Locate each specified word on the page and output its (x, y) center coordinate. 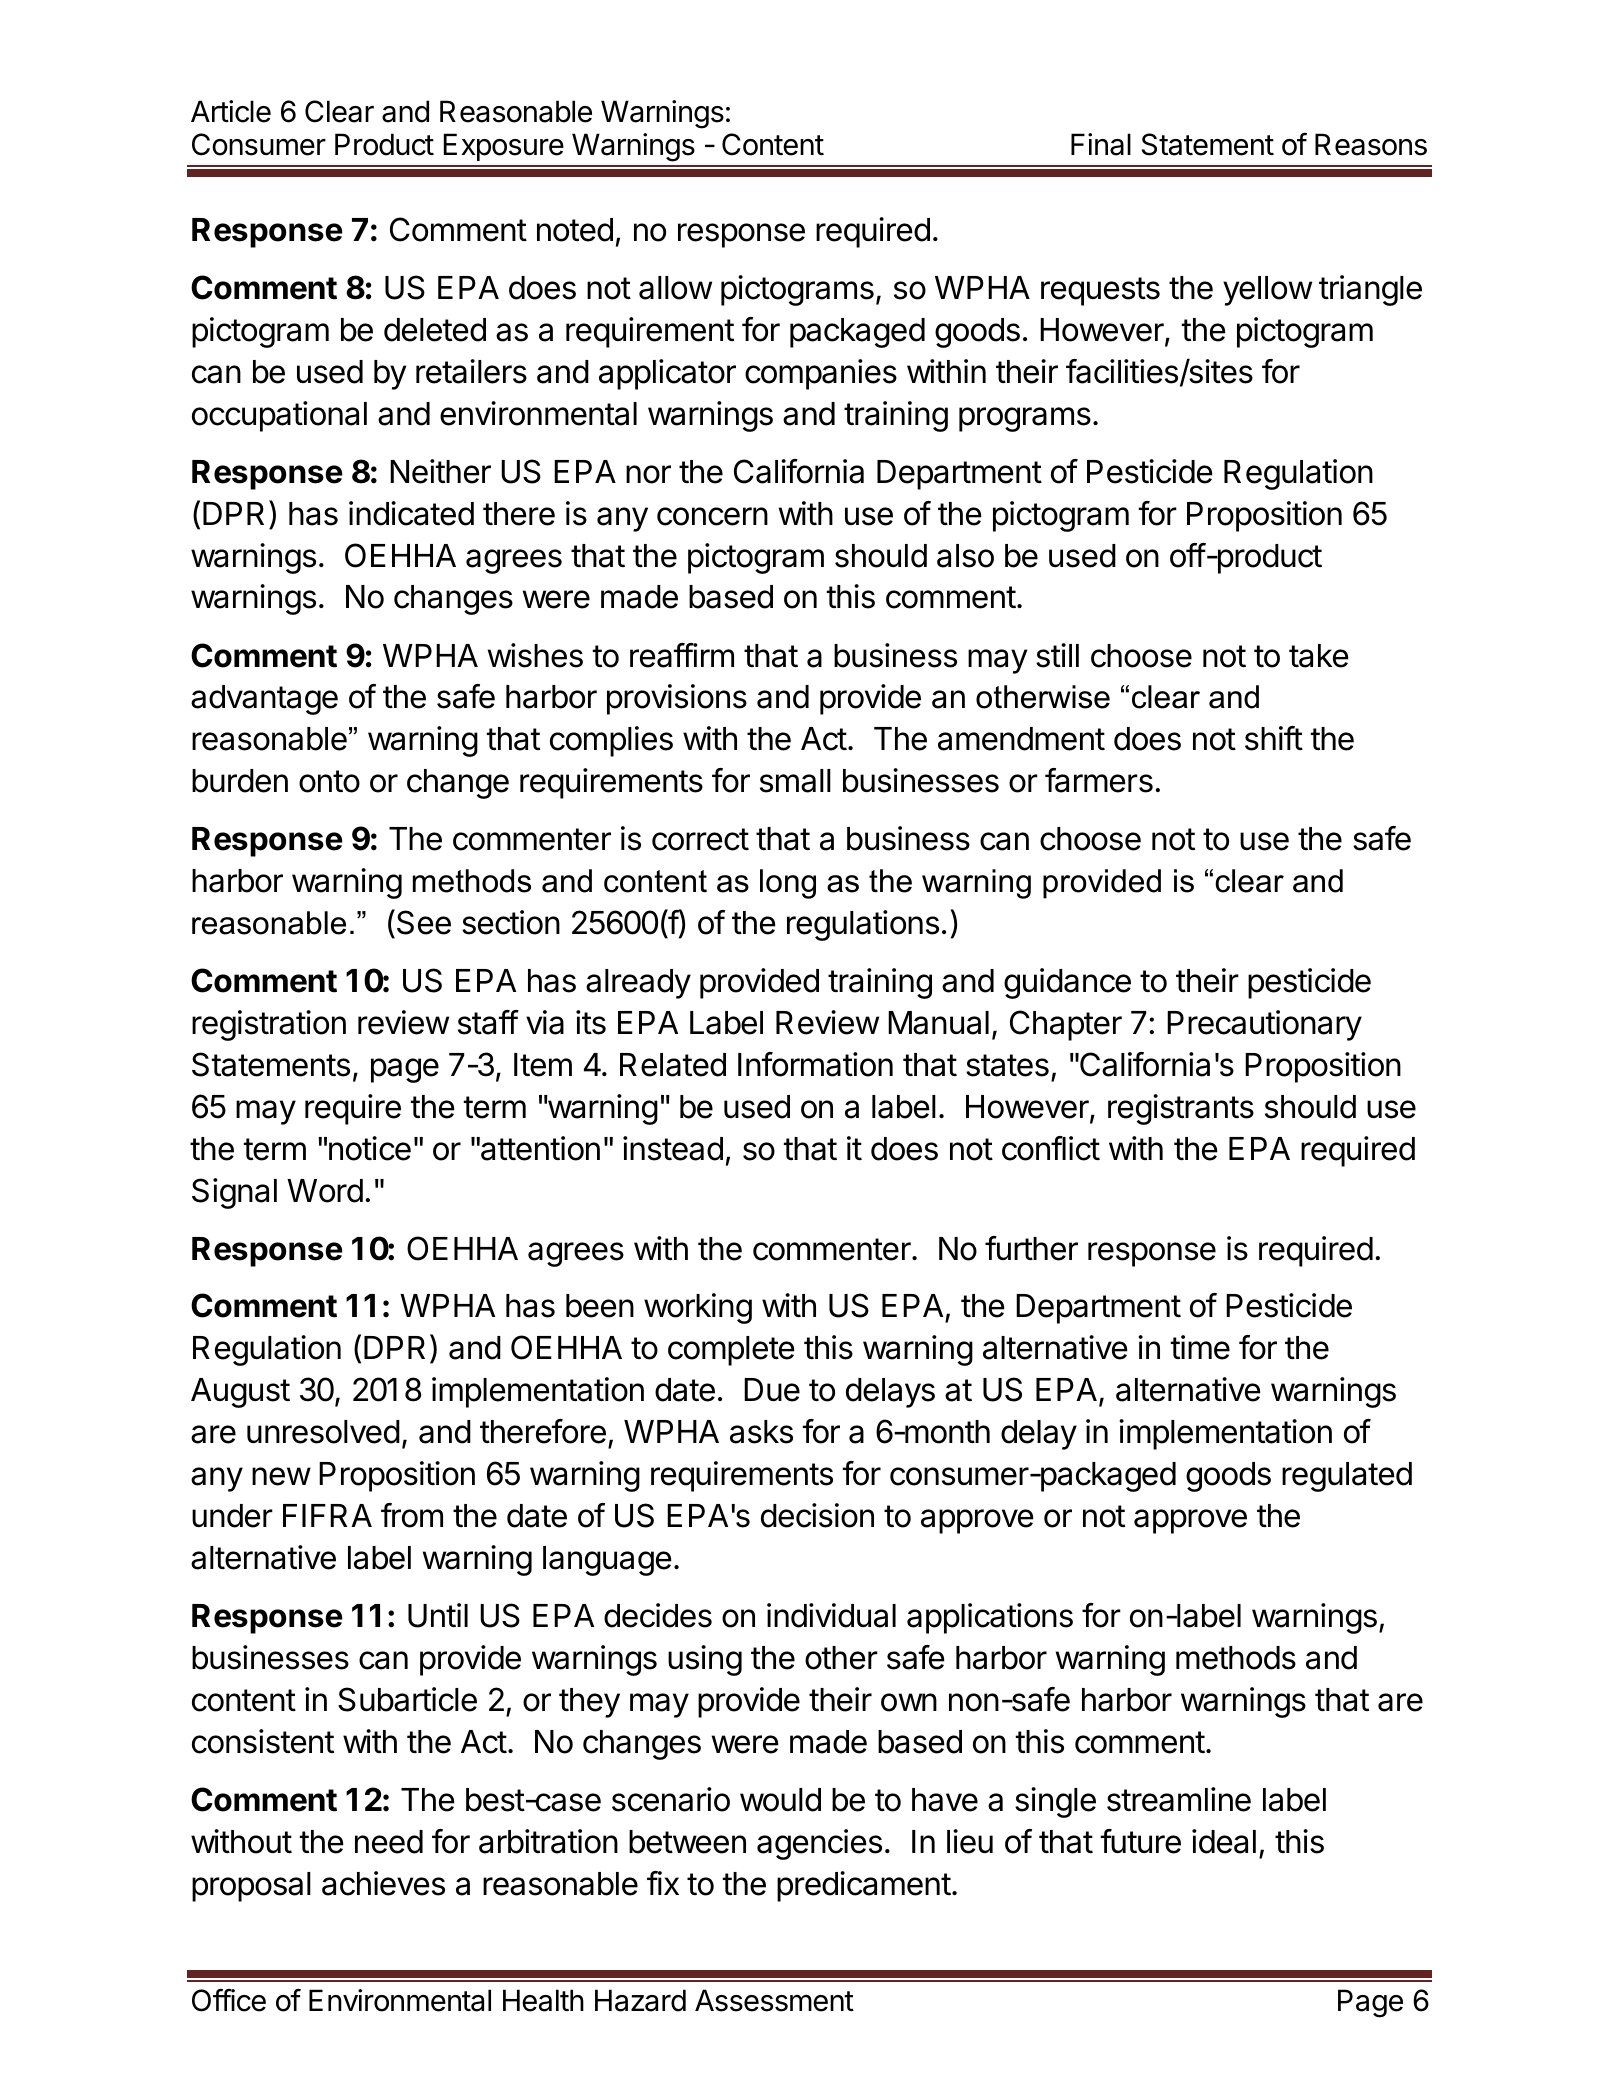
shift (1274, 738)
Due (772, 1390)
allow (675, 288)
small (795, 781)
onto (329, 781)
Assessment (774, 2000)
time (1200, 1347)
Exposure (504, 147)
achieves (383, 1883)
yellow (1267, 291)
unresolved (323, 1432)
